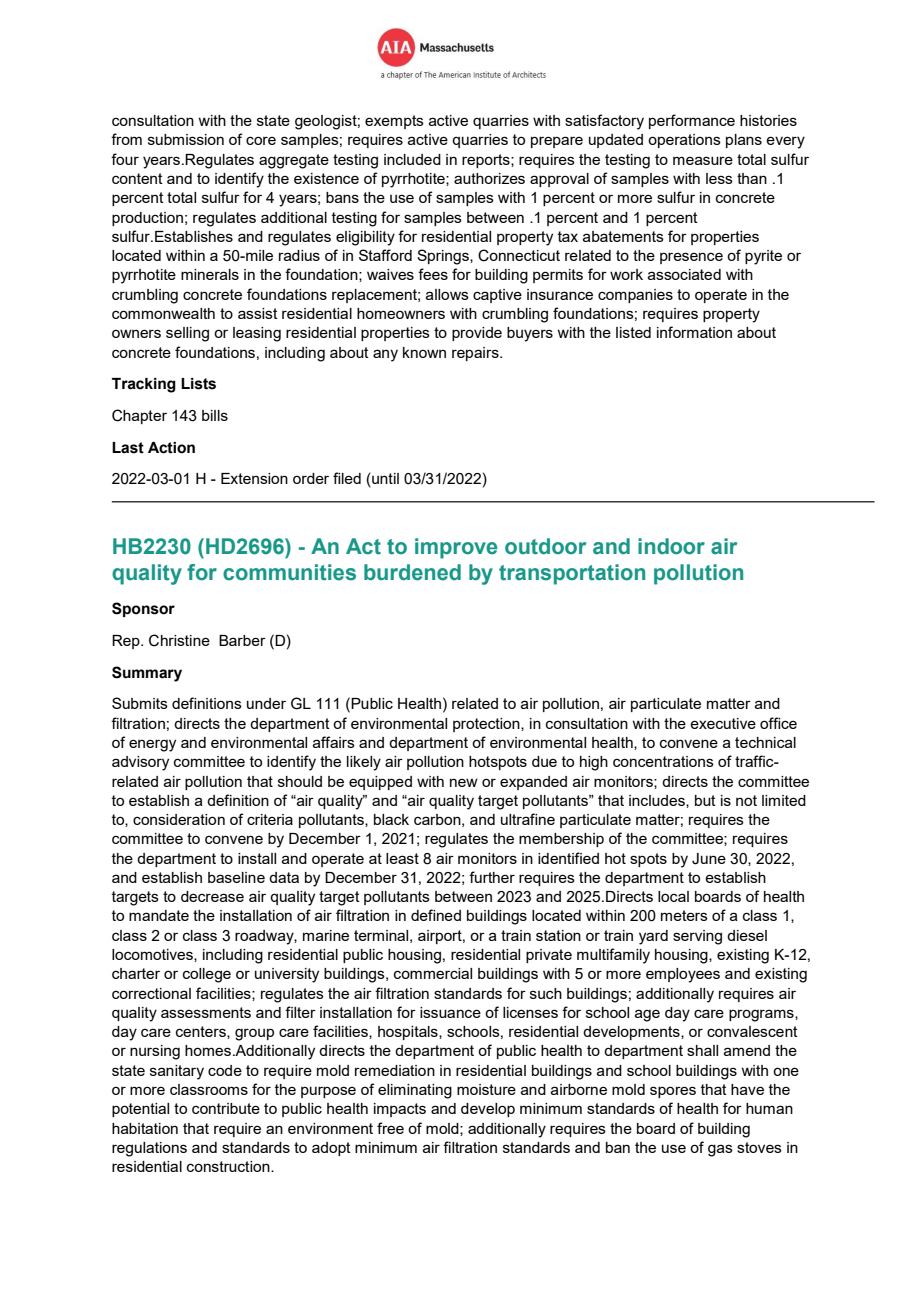  Describe the element at coordinates (456, 548) in the document. I see `improve` at that location.
